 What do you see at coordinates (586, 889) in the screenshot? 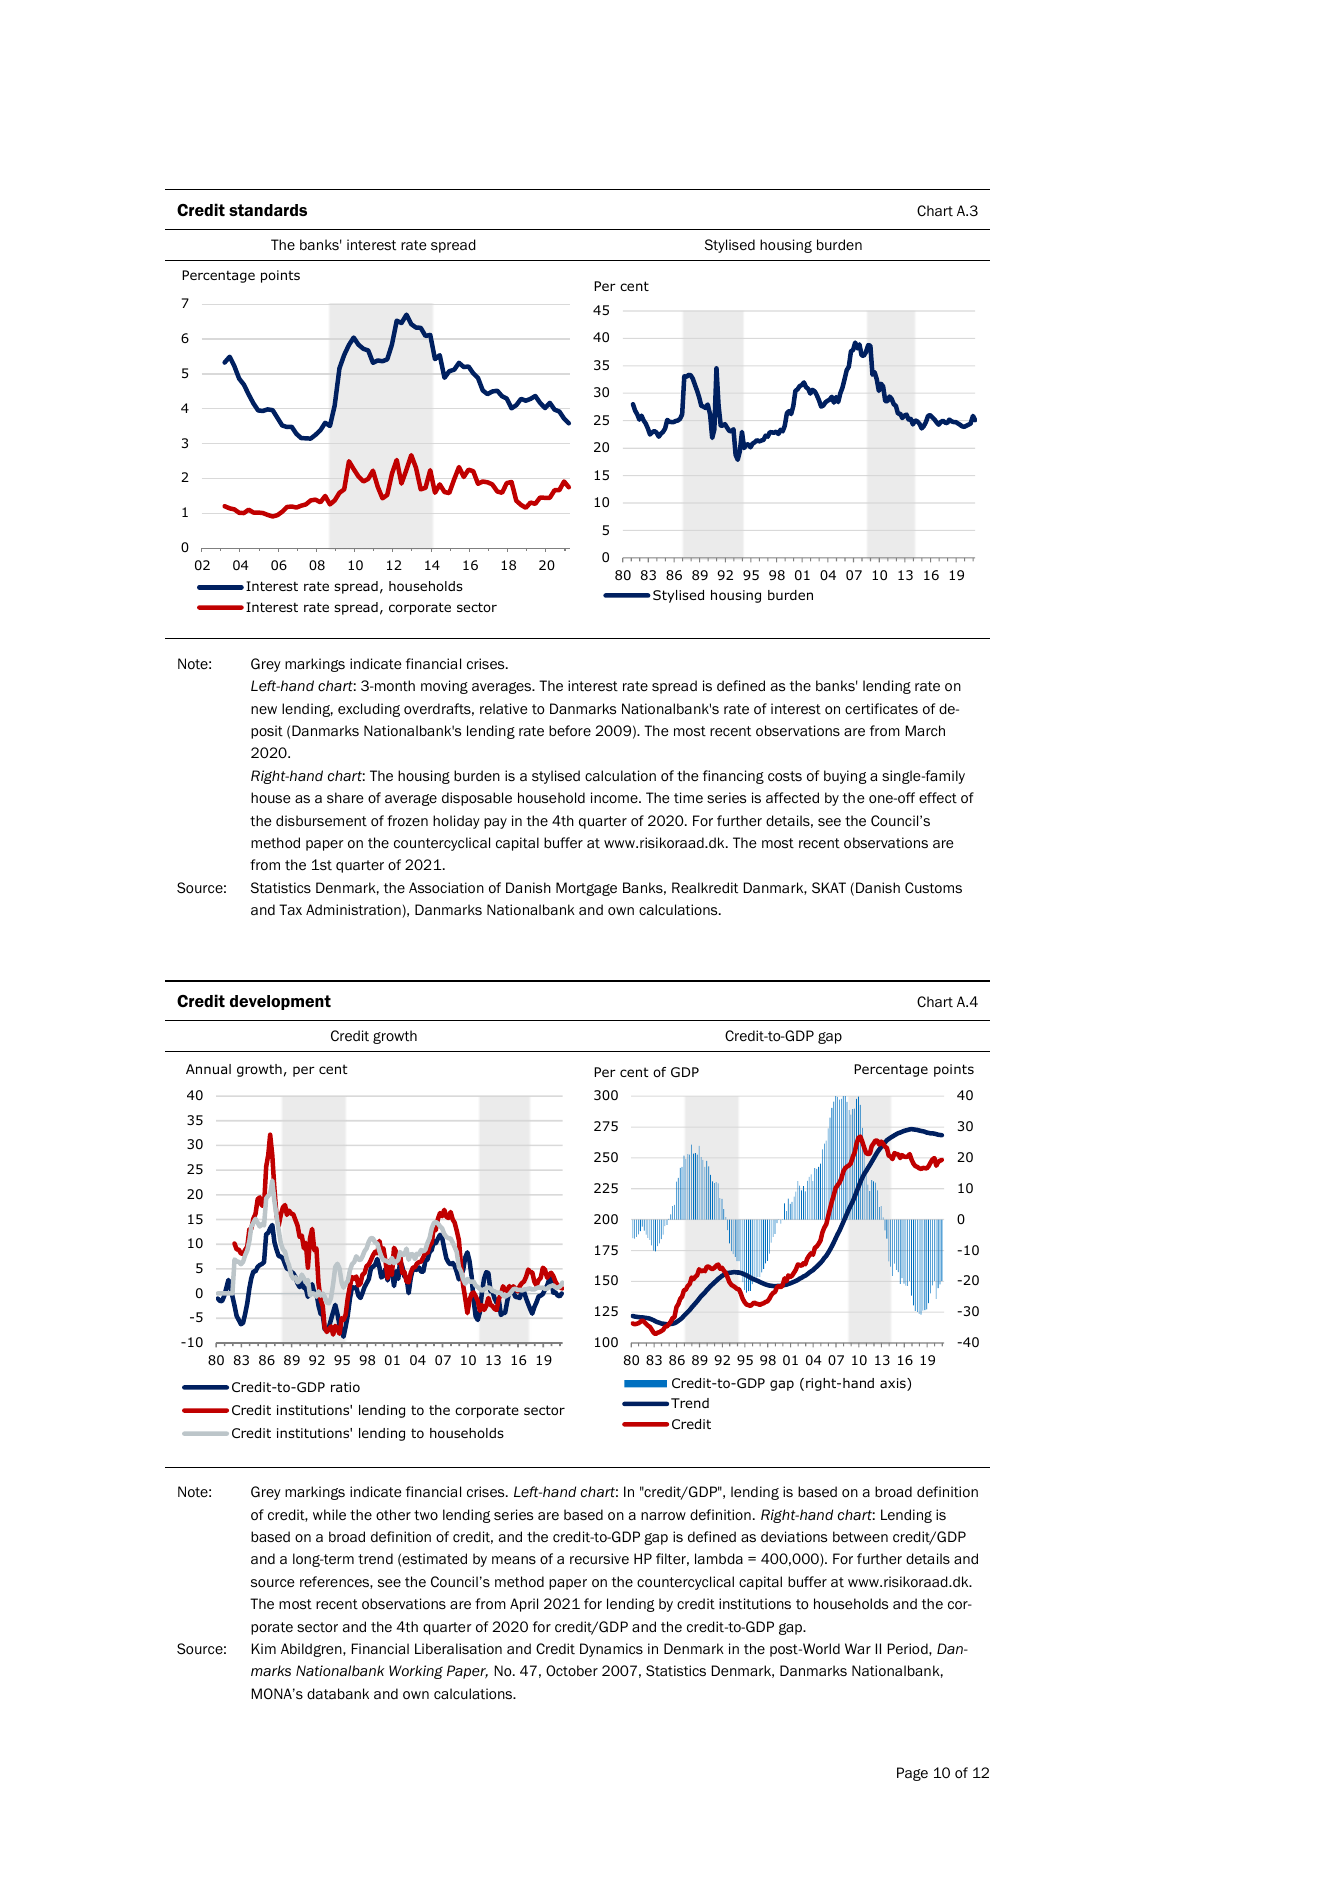
I see `Mortgage` at bounding box center [586, 889].
